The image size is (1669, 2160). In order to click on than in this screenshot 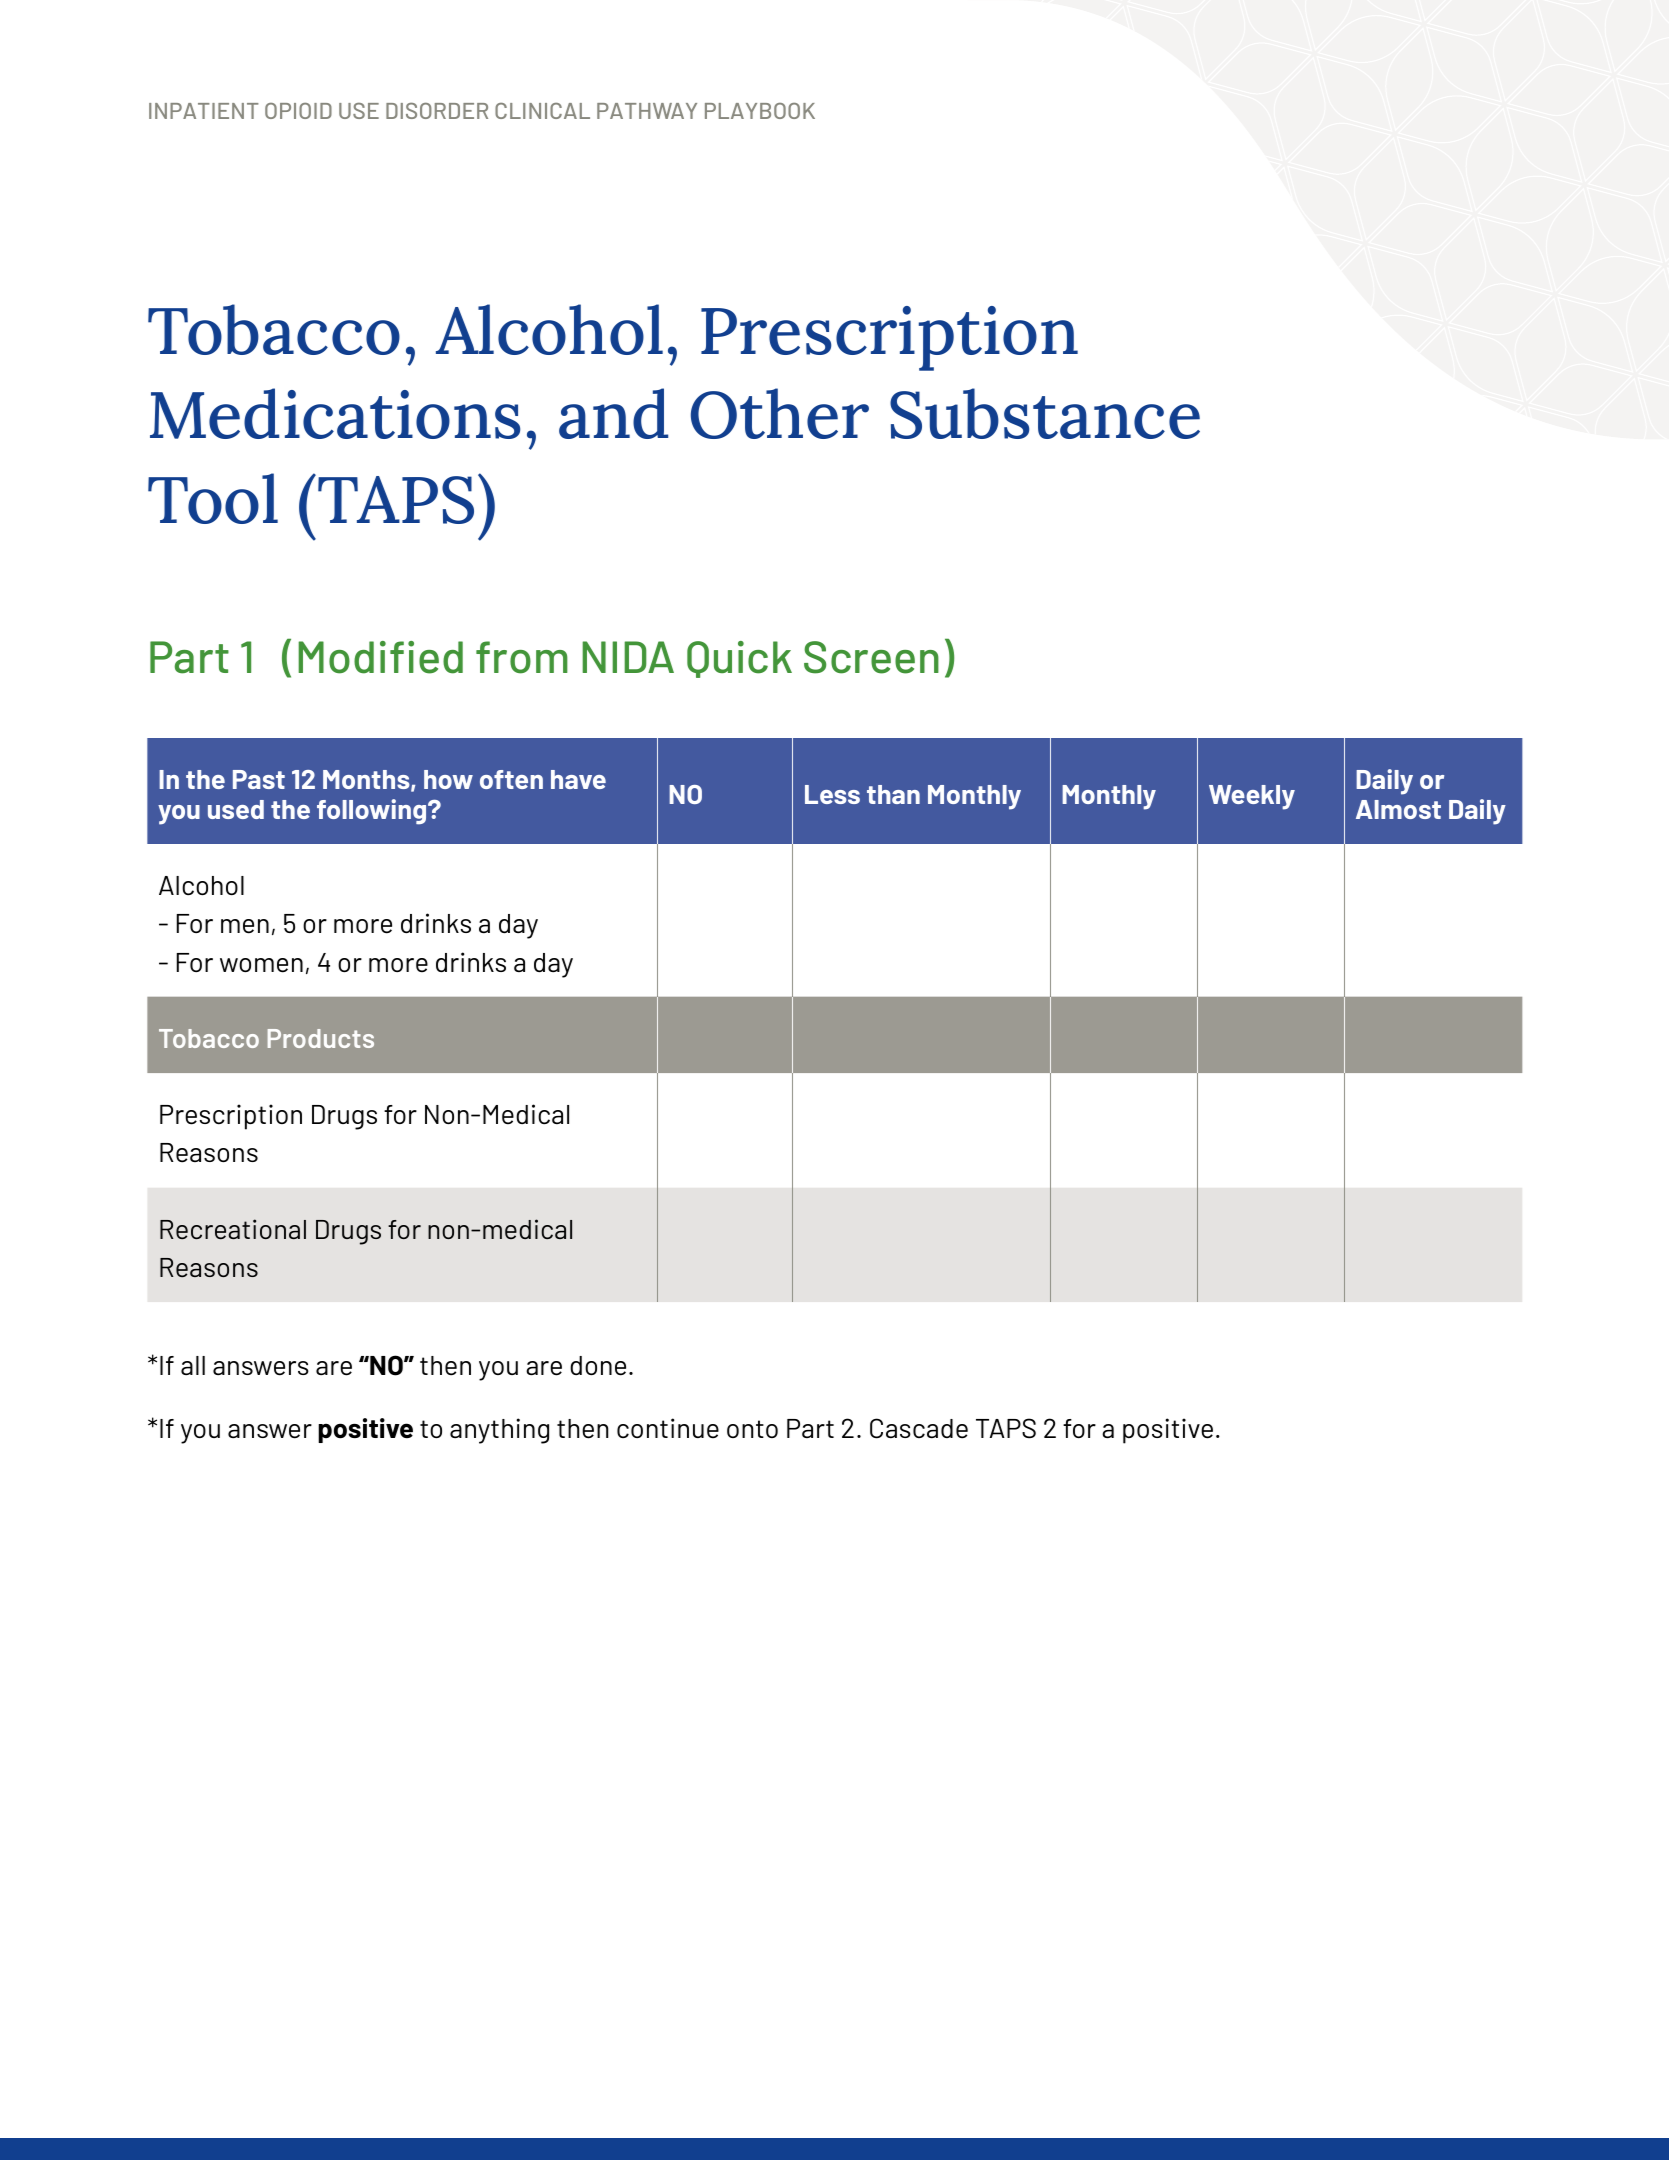, I will do `click(893, 794)`.
